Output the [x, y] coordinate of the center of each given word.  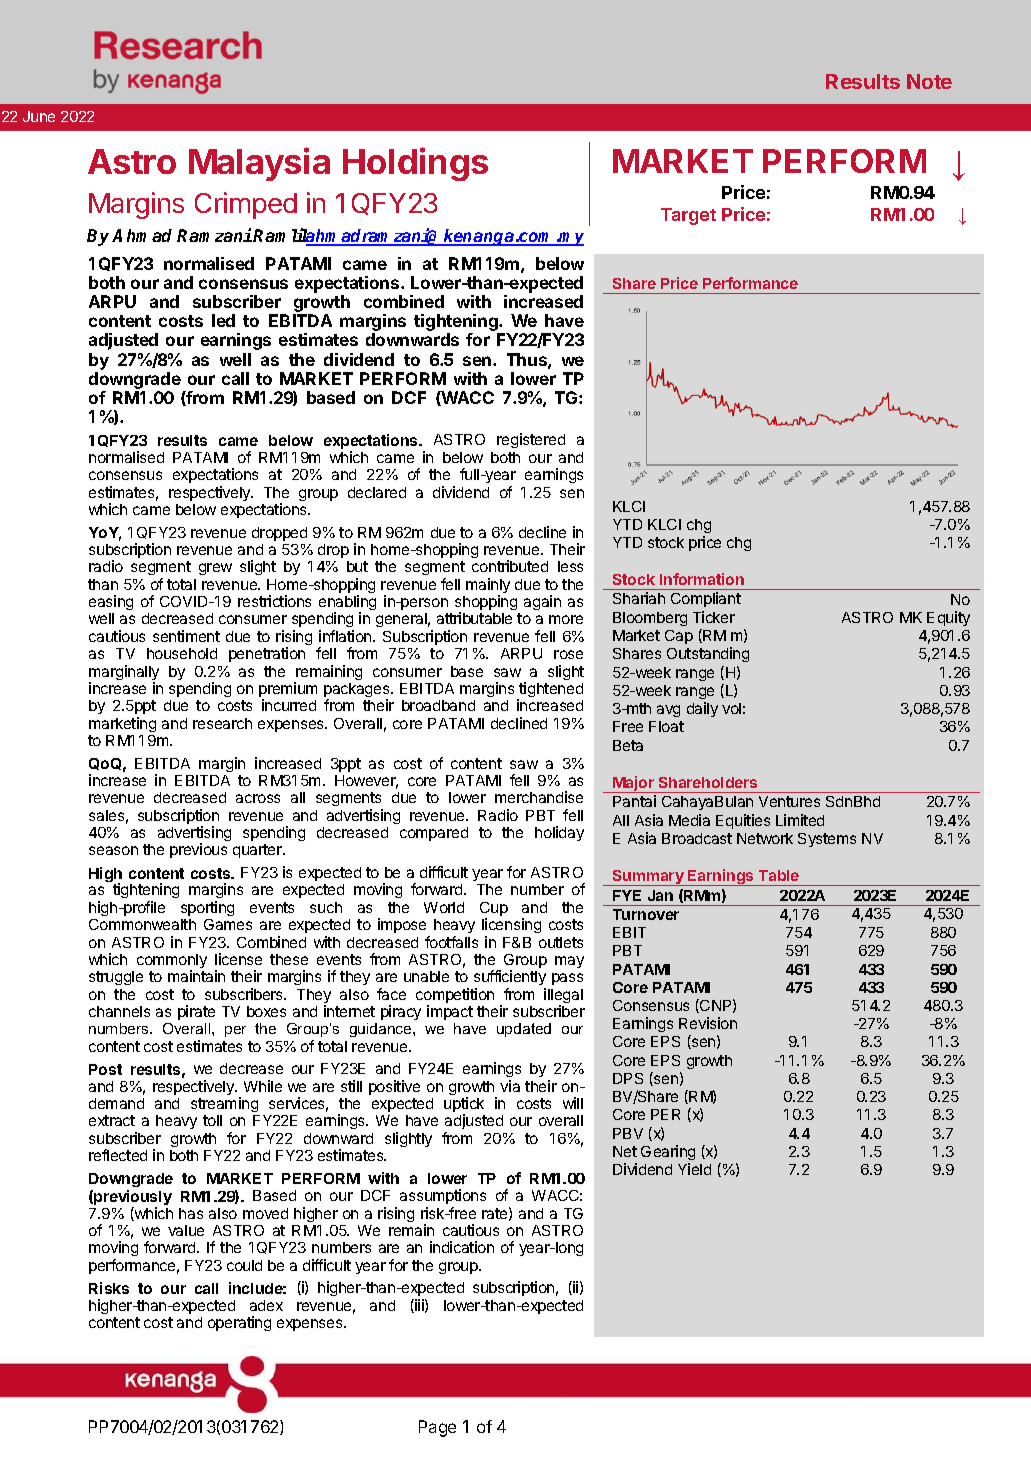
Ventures [789, 801]
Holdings [415, 164]
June [39, 116]
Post [105, 1069]
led [223, 320]
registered [531, 440]
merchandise [539, 797]
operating [239, 1323]
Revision [708, 1023]
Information [702, 579]
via [510, 1086]
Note [929, 81]
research [222, 723]
